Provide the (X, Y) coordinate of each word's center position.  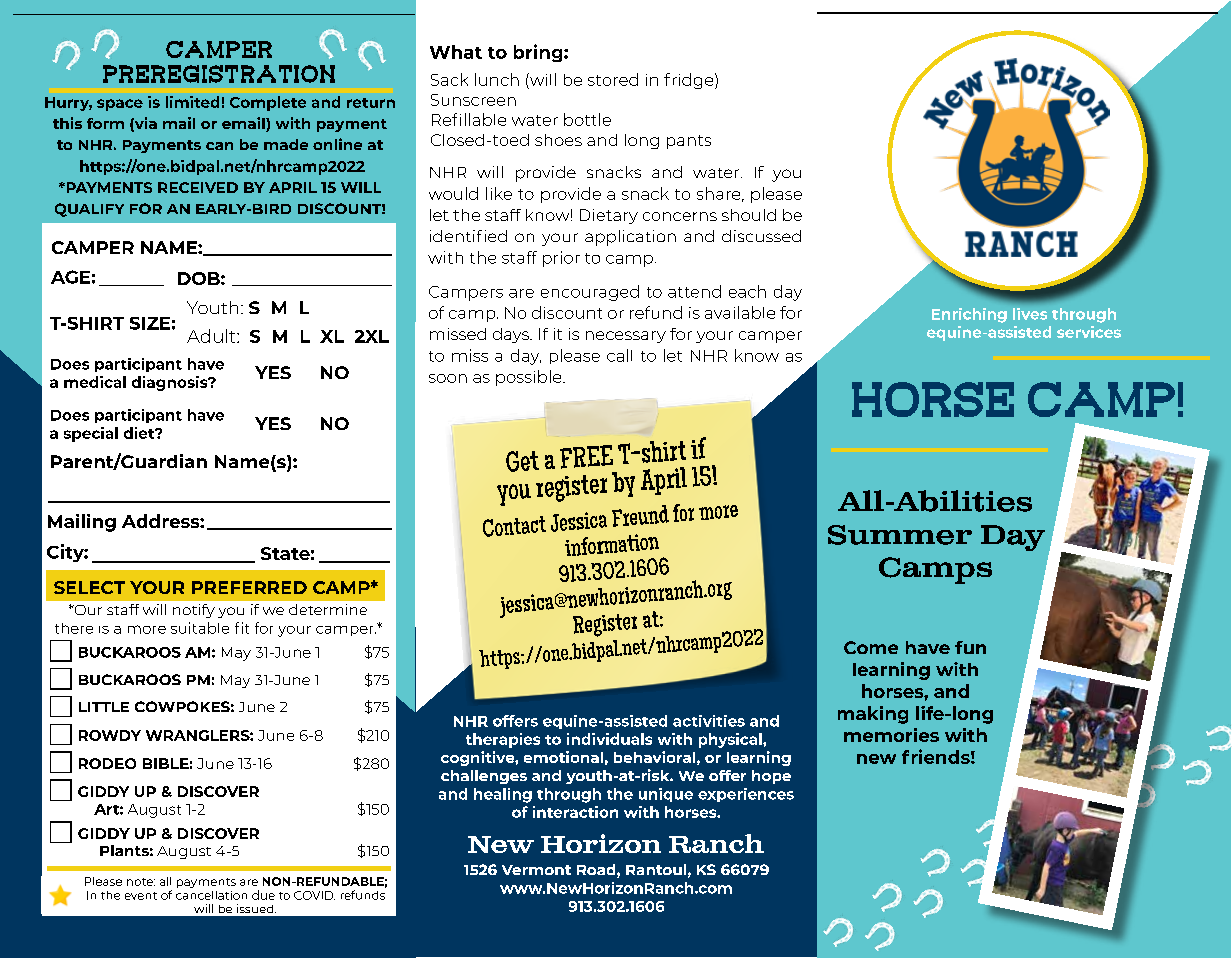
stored (613, 79)
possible (530, 378)
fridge (690, 81)
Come (871, 647)
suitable (200, 628)
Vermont (536, 870)
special (91, 434)
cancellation (211, 895)
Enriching (969, 315)
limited (192, 102)
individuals (609, 739)
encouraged (590, 293)
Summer (900, 535)
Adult (212, 336)
